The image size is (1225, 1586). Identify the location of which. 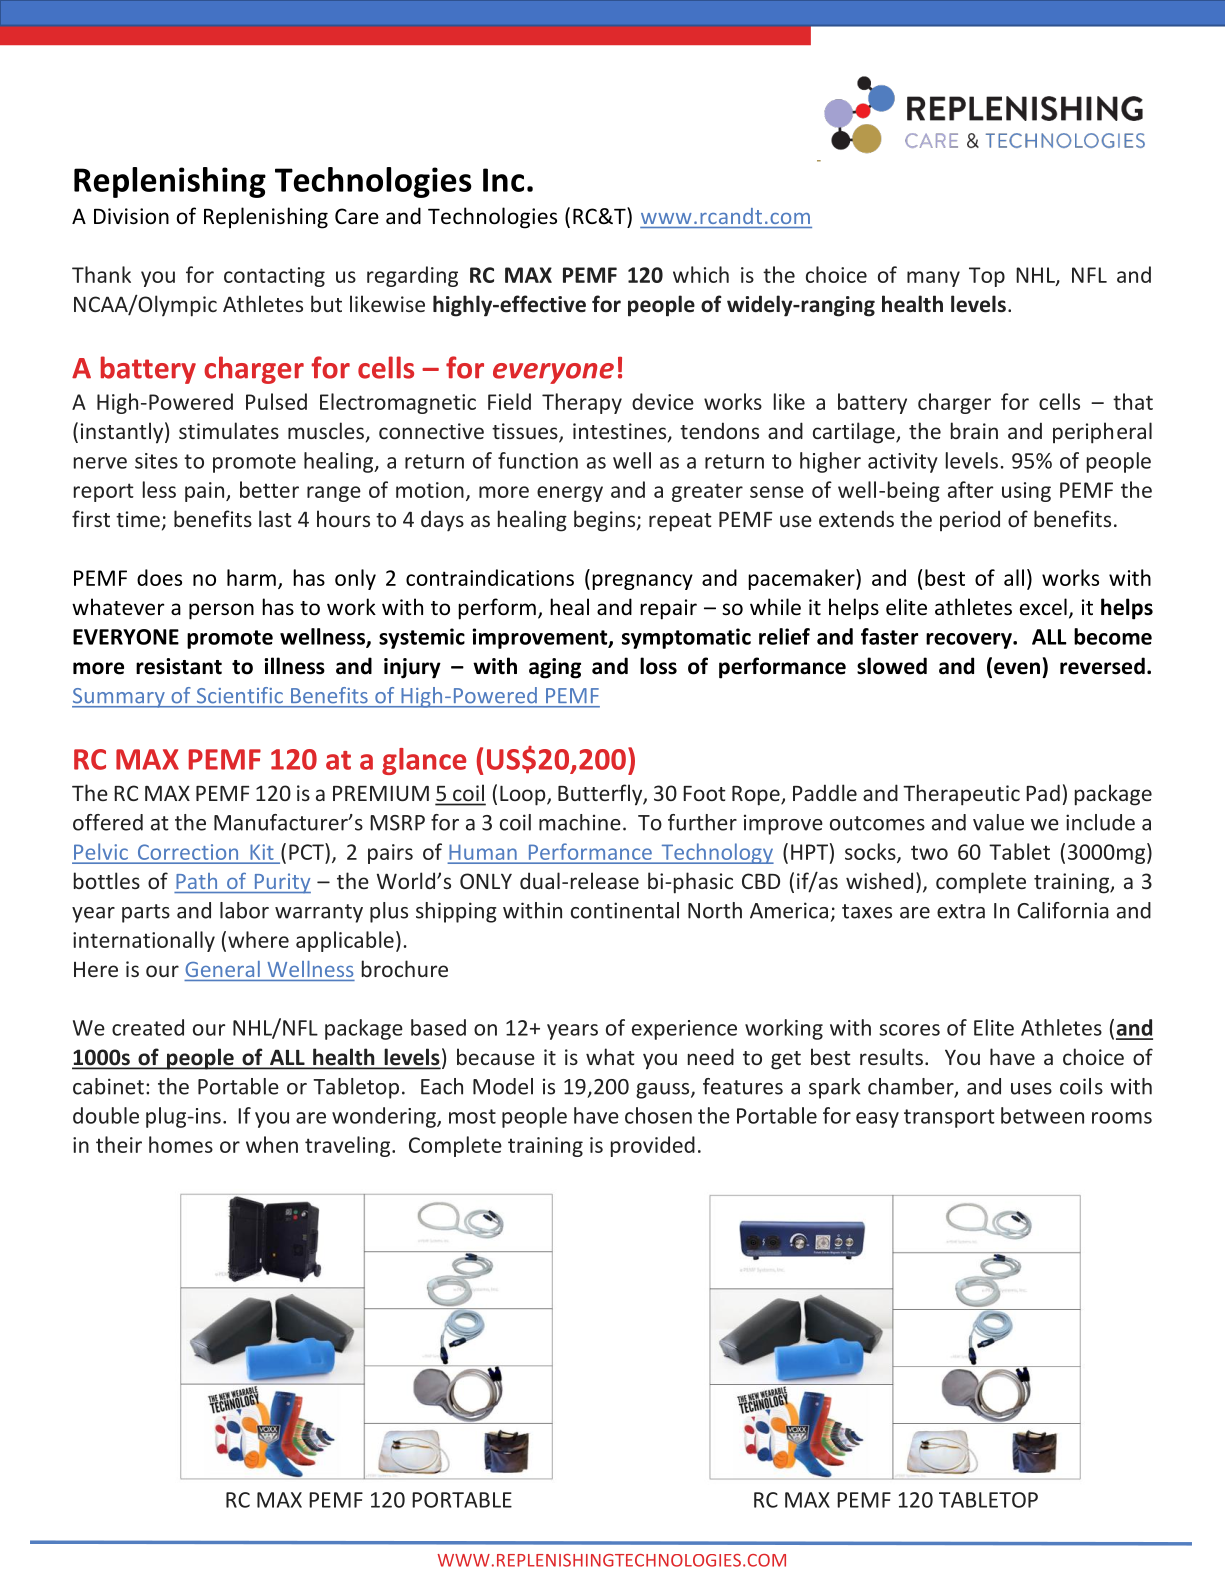
(701, 274).
